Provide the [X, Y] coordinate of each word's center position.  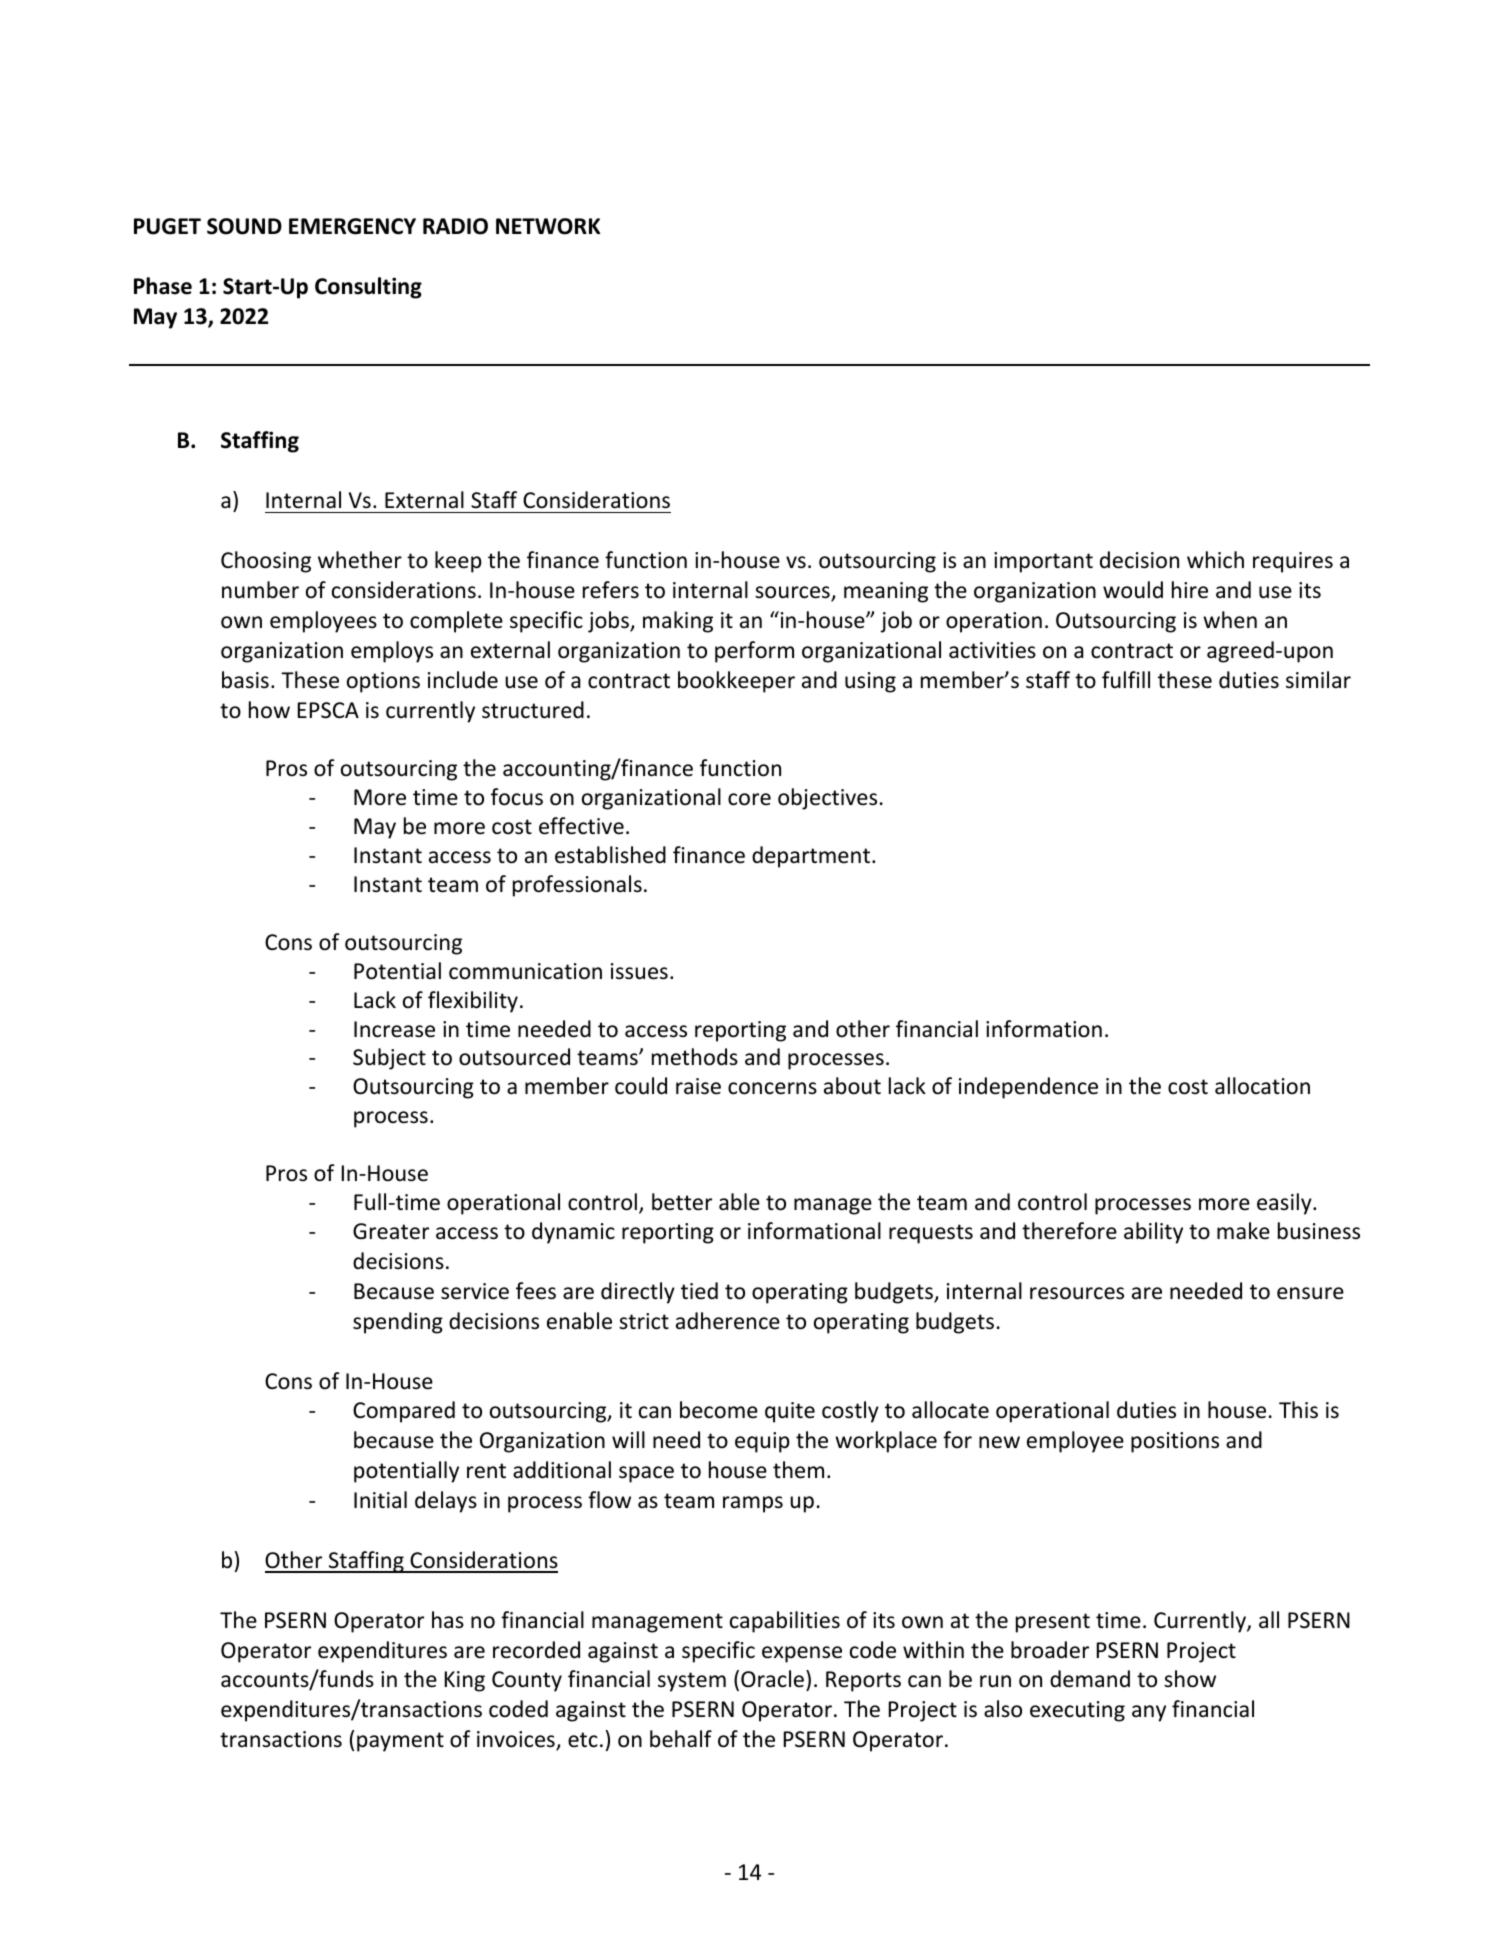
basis [245, 680]
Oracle [772, 1679]
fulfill [1126, 680]
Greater [391, 1231]
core [749, 799]
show [1190, 1679]
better [682, 1202]
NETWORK [548, 226]
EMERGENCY [352, 226]
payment [400, 1742]
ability [1153, 1233]
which [1215, 560]
